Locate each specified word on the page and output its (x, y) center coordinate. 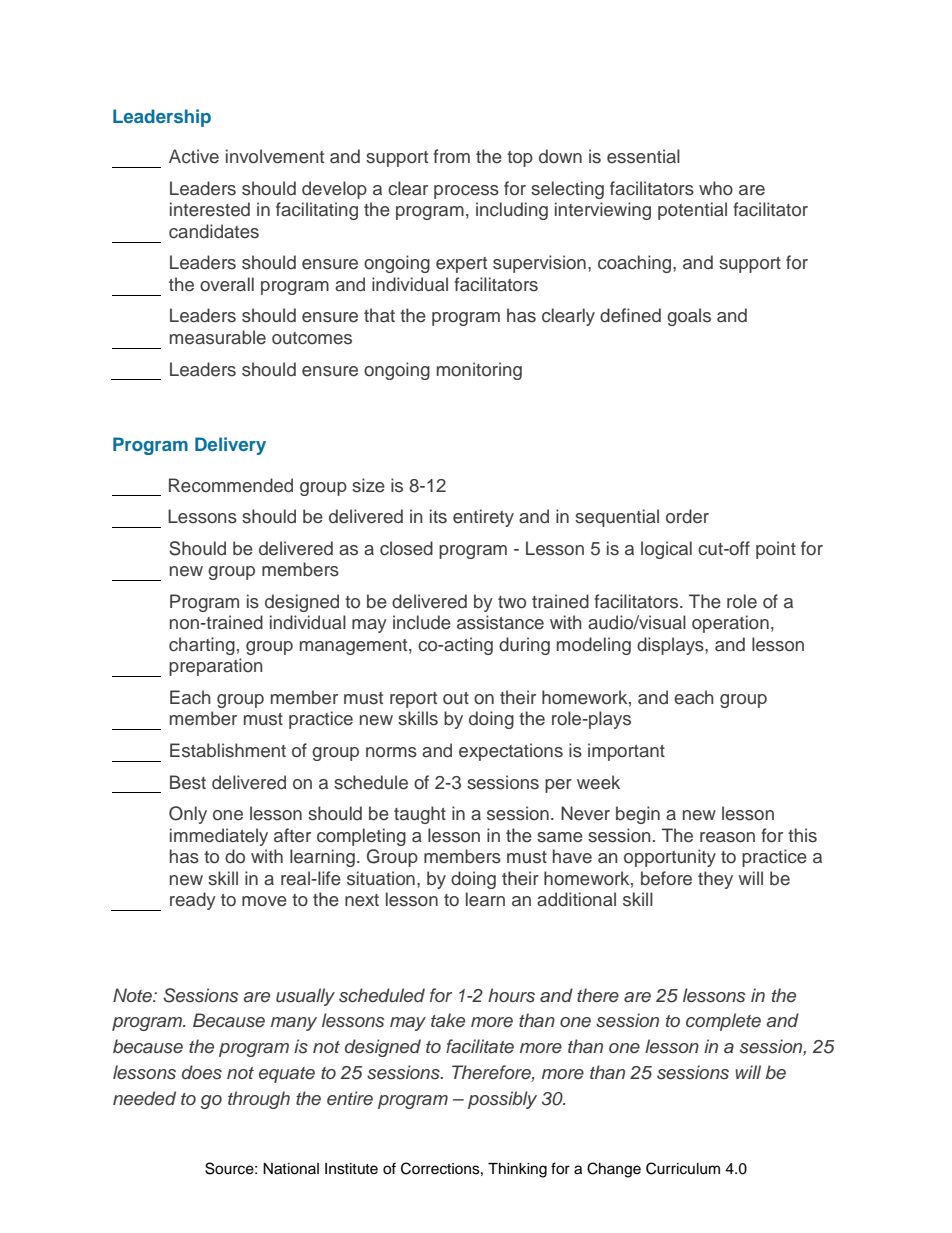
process (466, 192)
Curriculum (683, 1168)
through (259, 1100)
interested (210, 209)
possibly (502, 1100)
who (716, 188)
